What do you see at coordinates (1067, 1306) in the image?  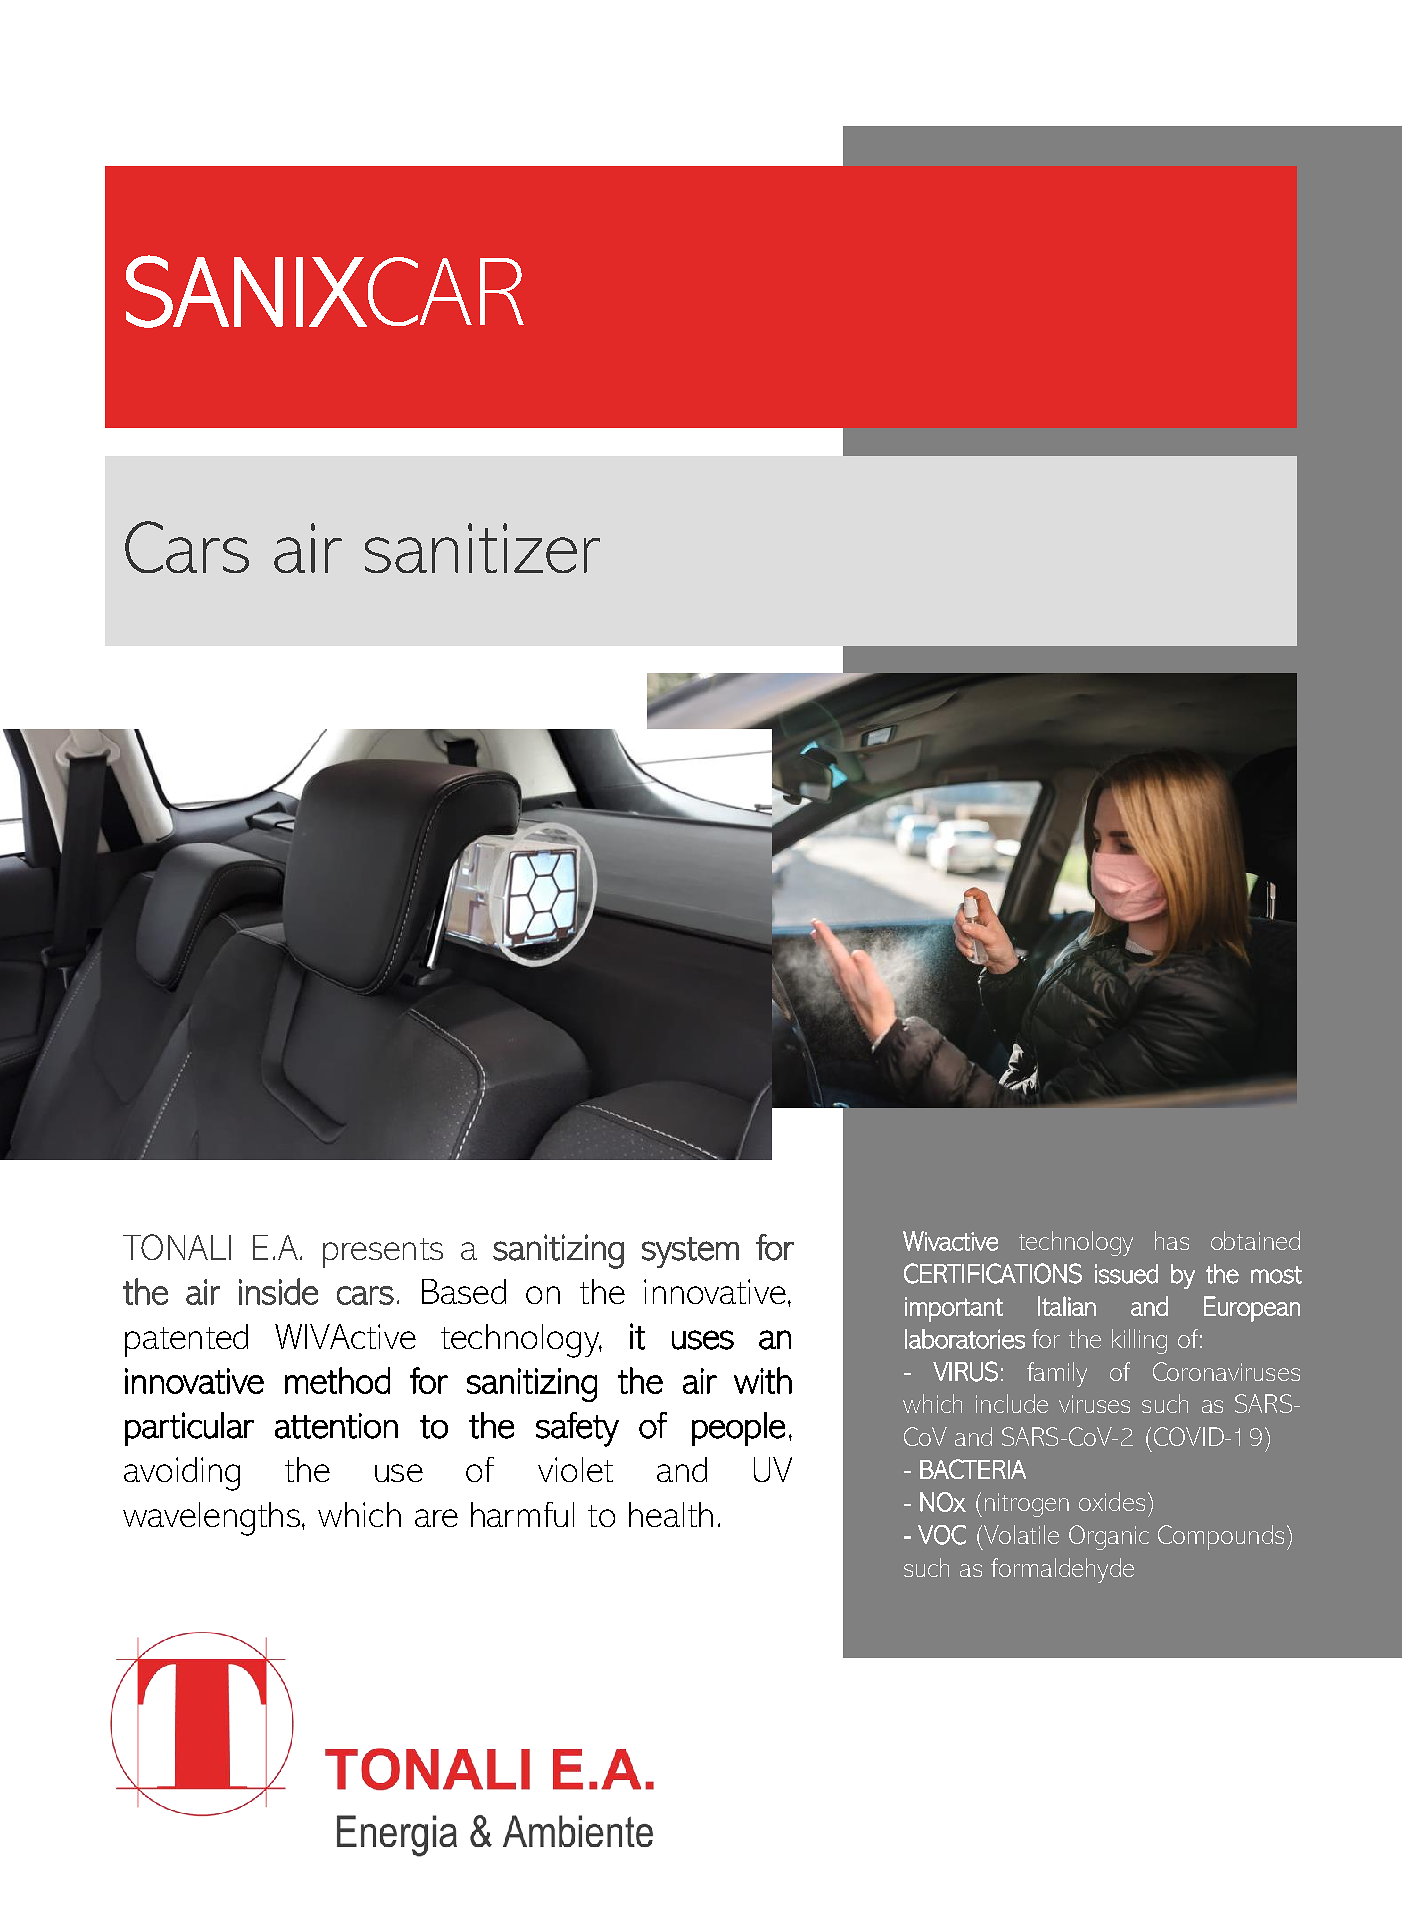 I see `Italian` at bounding box center [1067, 1306].
